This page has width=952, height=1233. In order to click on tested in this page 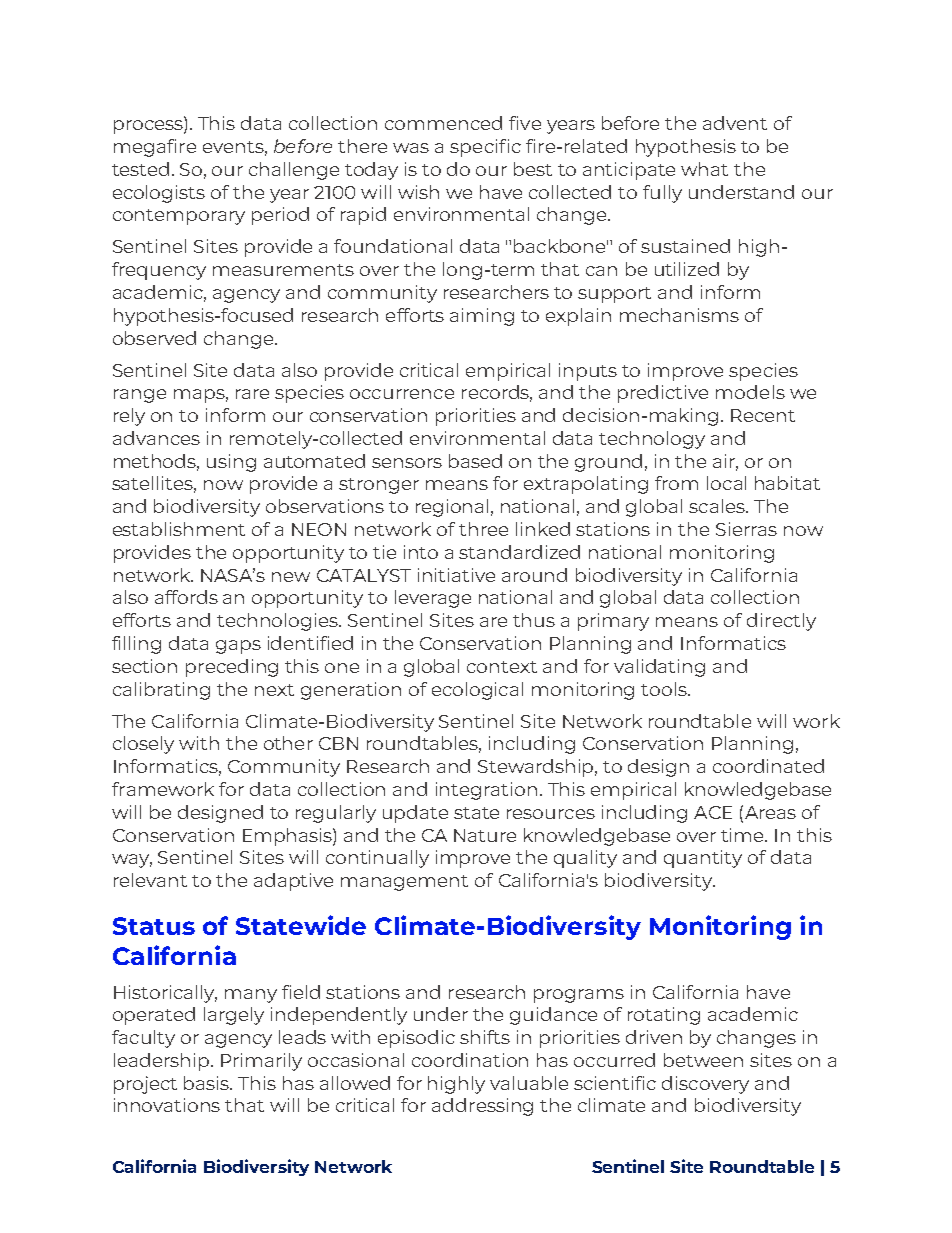, I will do `click(140, 169)`.
